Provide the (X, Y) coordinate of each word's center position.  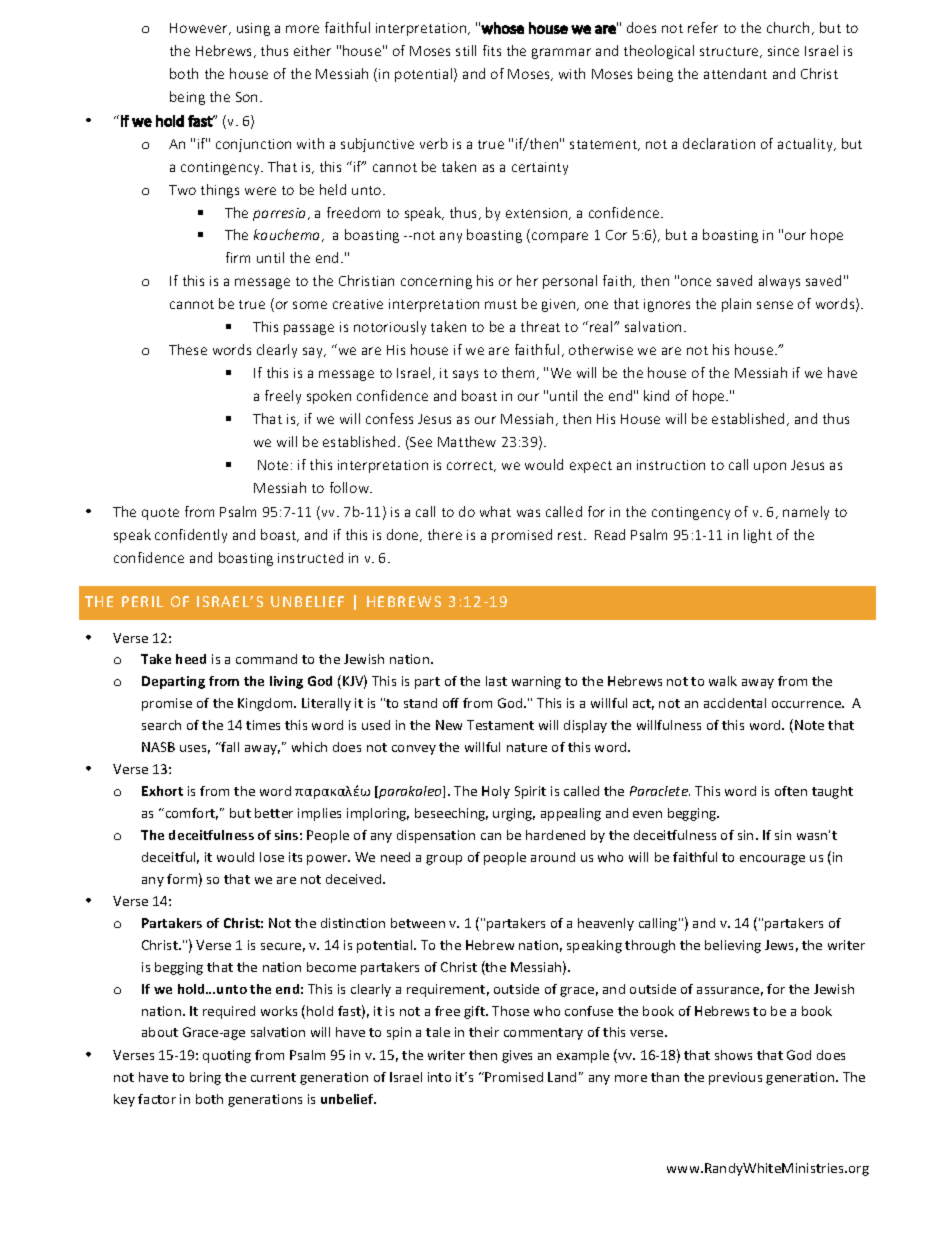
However (200, 29)
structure (730, 52)
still (466, 50)
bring (205, 1078)
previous (735, 1078)
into (439, 1077)
